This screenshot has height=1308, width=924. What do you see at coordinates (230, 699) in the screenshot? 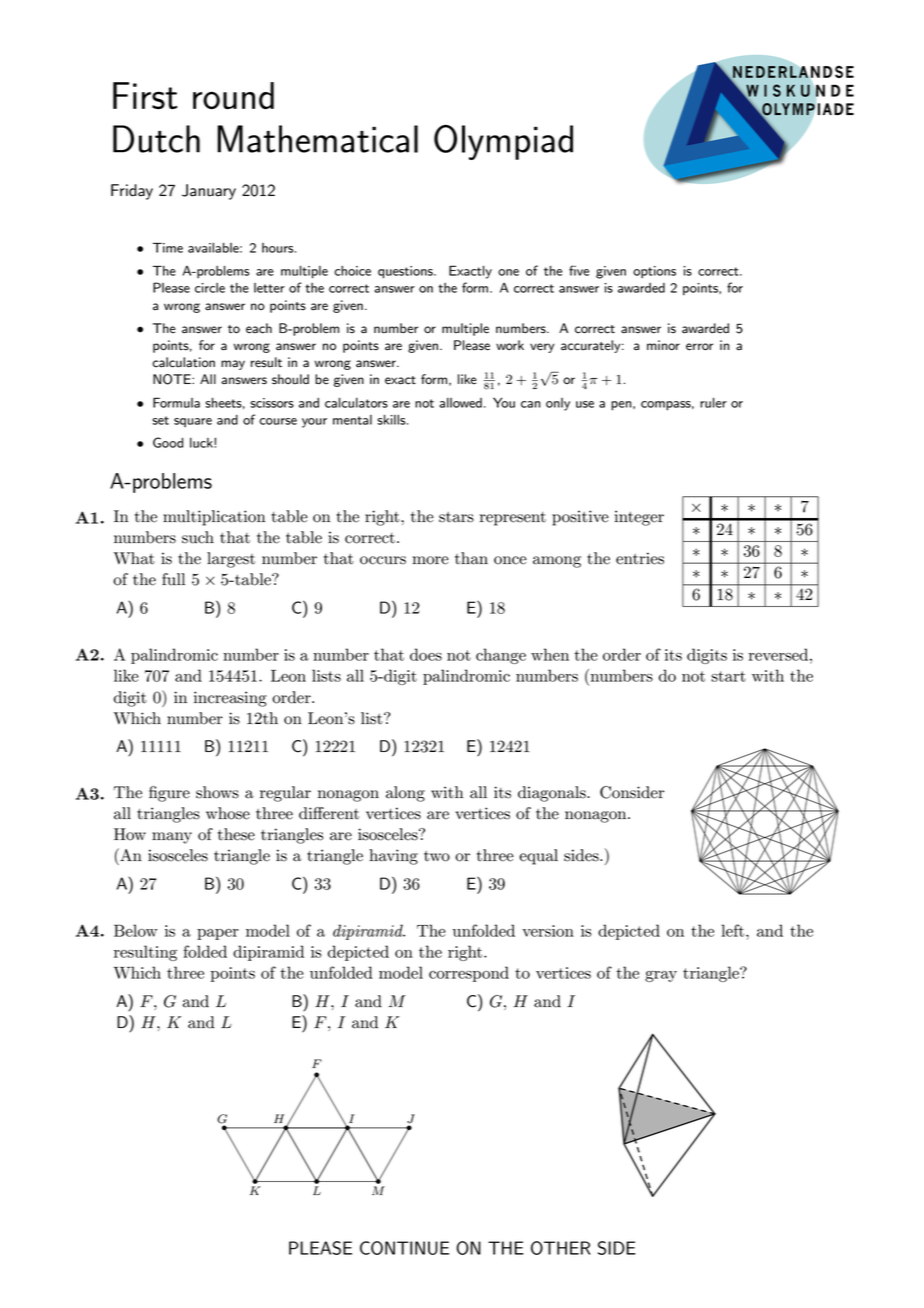
I see `increasing` at bounding box center [230, 699].
